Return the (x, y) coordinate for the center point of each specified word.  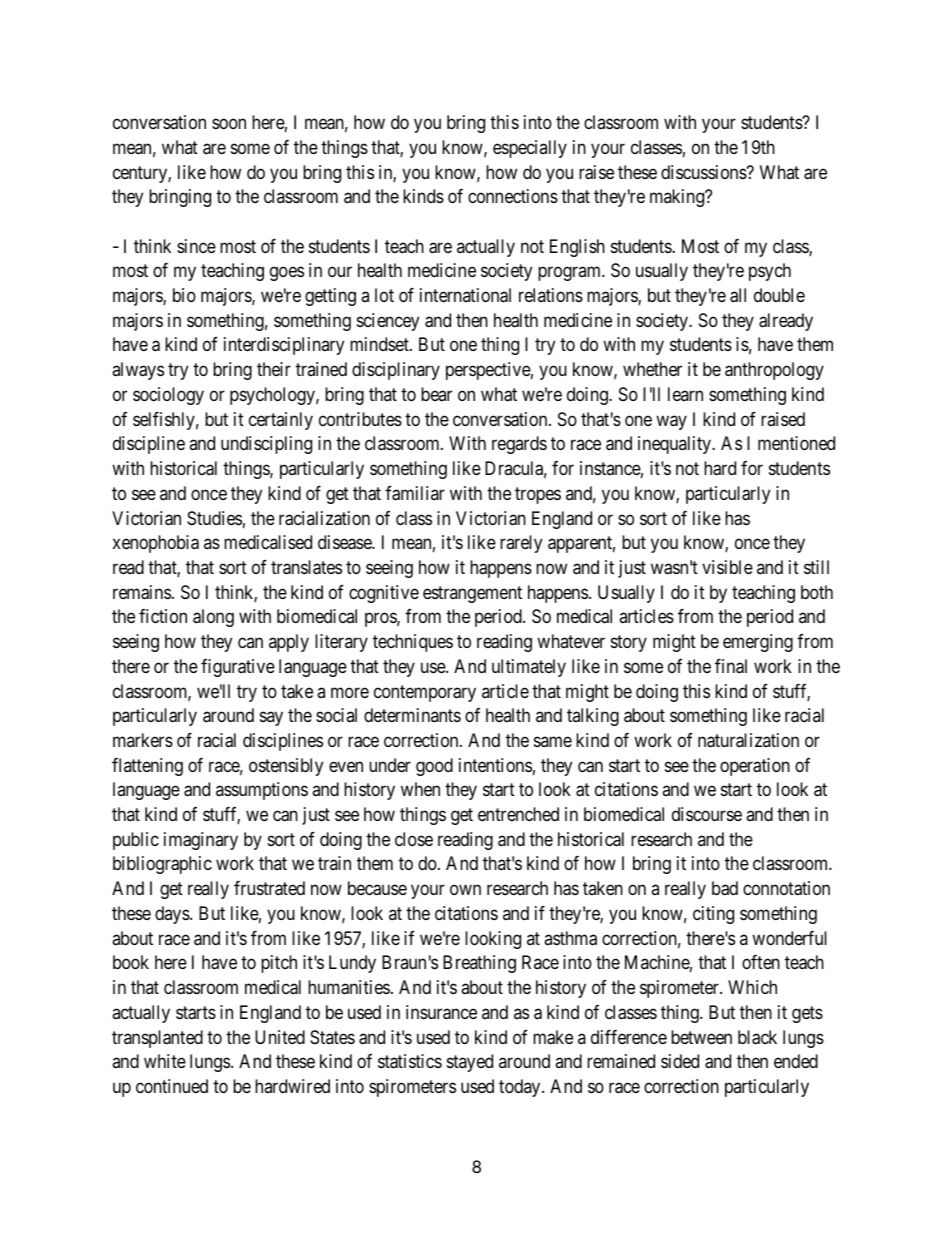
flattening (147, 767)
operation (755, 767)
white (165, 1061)
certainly (281, 421)
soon (229, 124)
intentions (495, 765)
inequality (675, 445)
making (678, 198)
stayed (470, 1063)
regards (519, 445)
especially (530, 149)
